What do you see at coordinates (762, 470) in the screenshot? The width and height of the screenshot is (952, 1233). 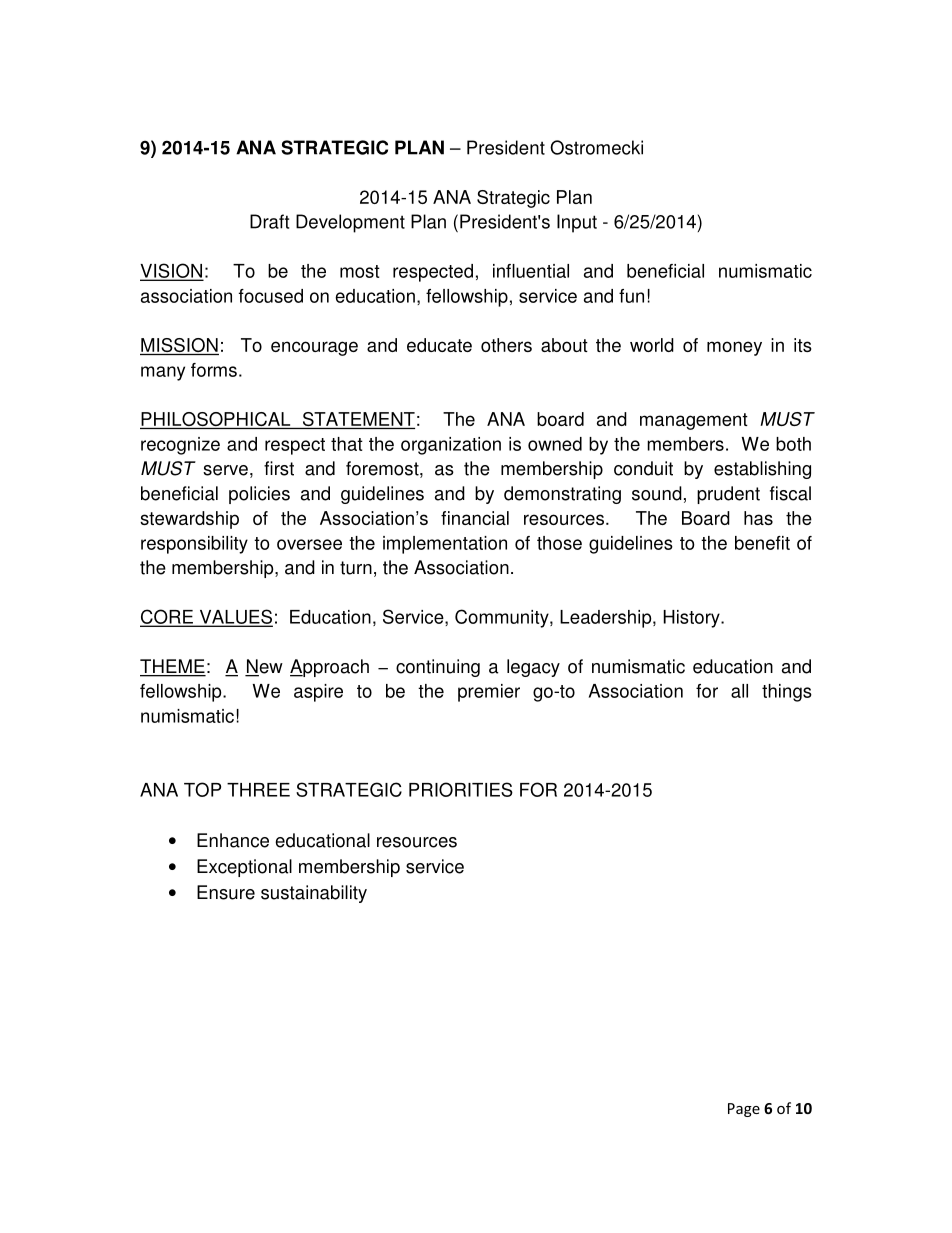 I see `establishing` at bounding box center [762, 470].
